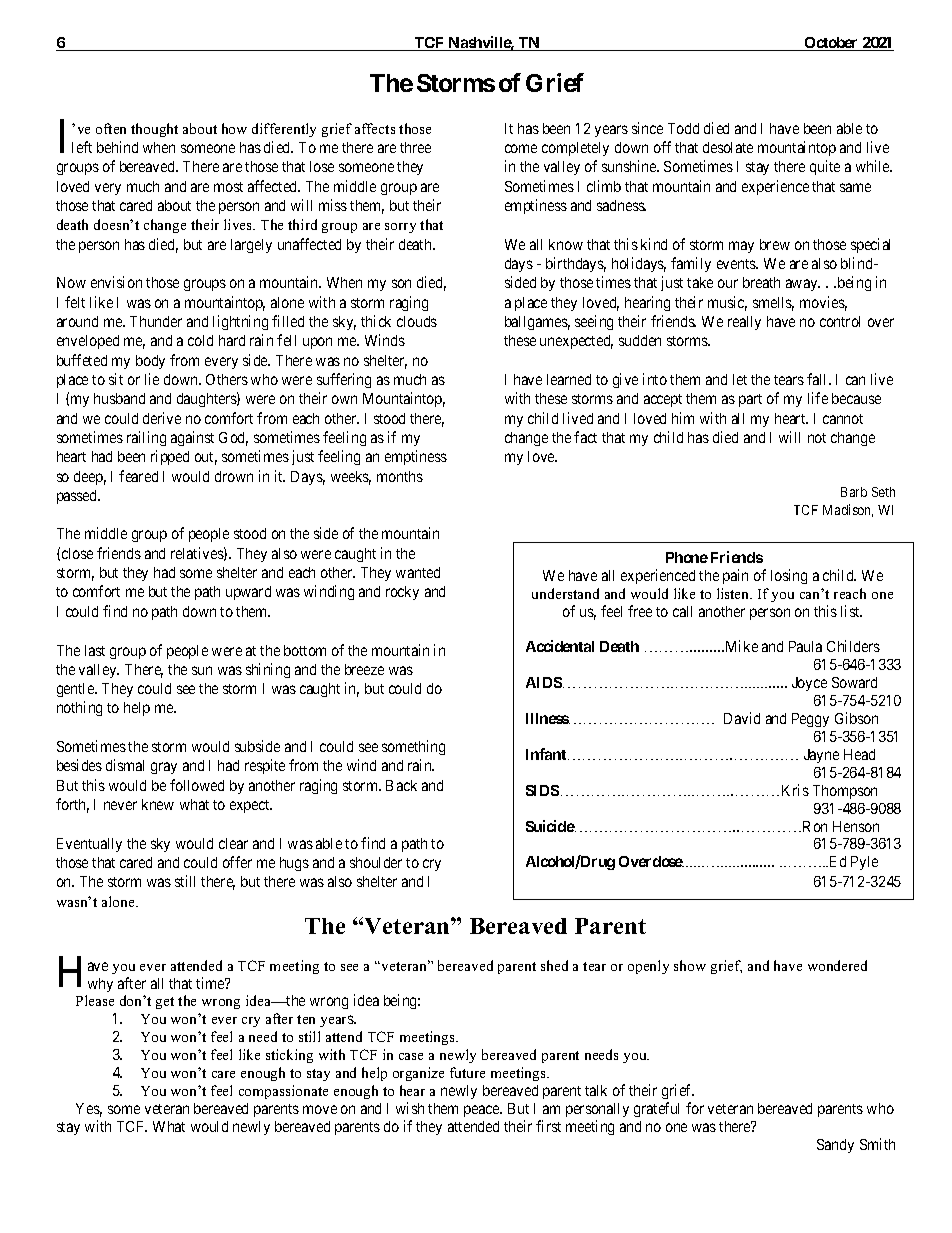 Image resolution: width=952 pixels, height=1233 pixels. I want to click on wanted, so click(418, 572).
